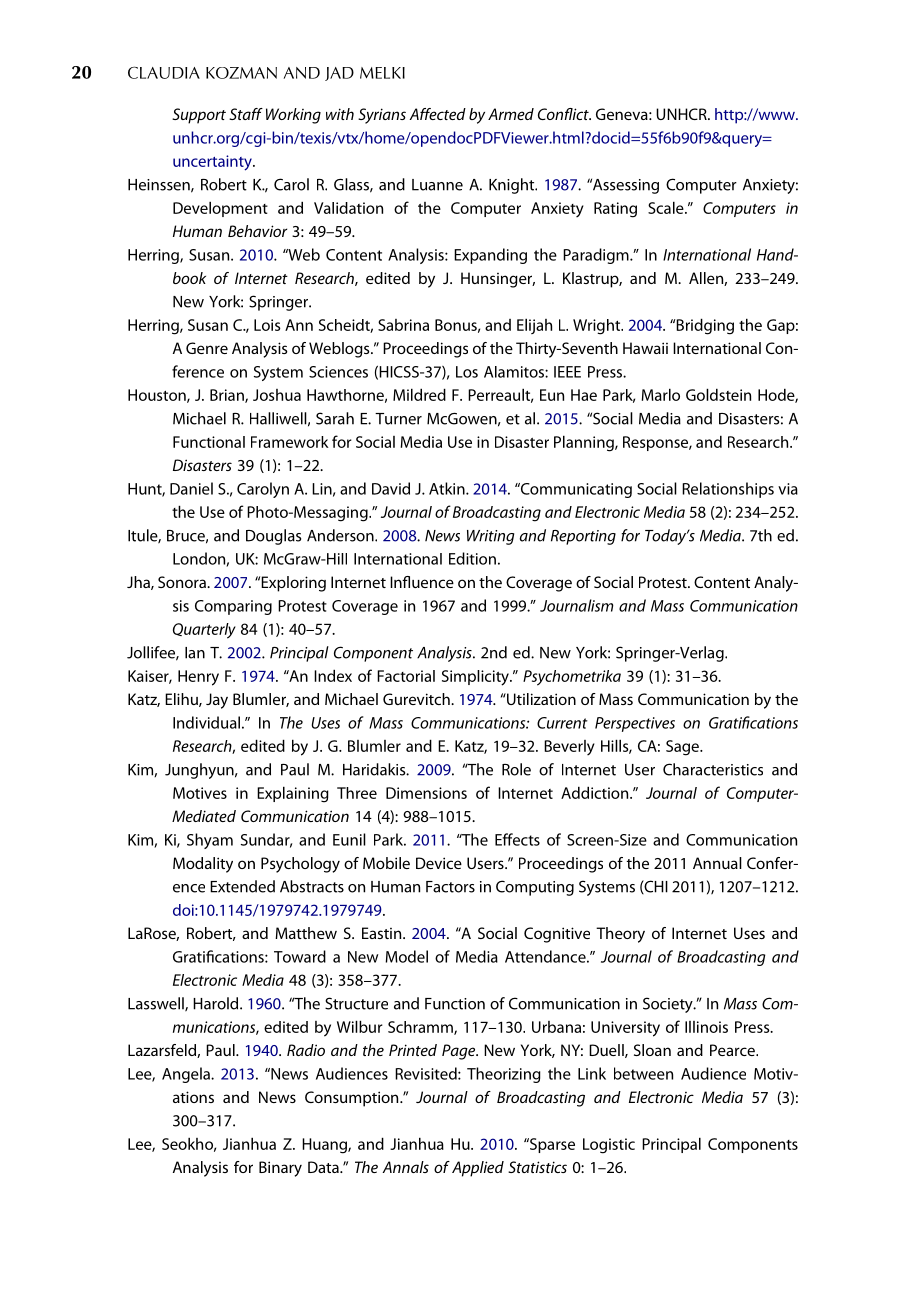 This screenshot has height=1316, width=923. What do you see at coordinates (306, 933) in the screenshot?
I see `Matthew` at bounding box center [306, 933].
